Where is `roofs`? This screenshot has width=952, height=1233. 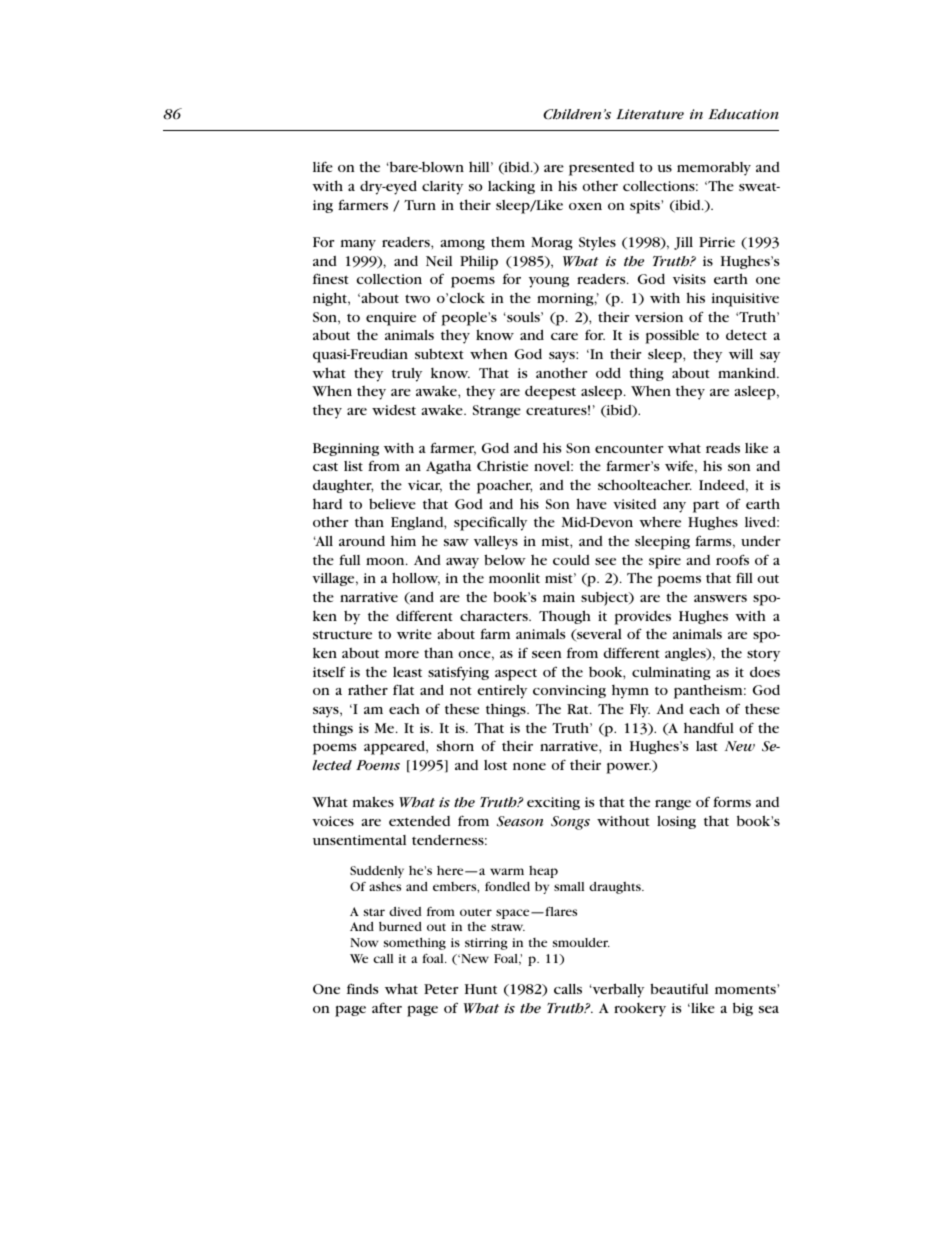
roofs is located at coordinates (732, 560).
